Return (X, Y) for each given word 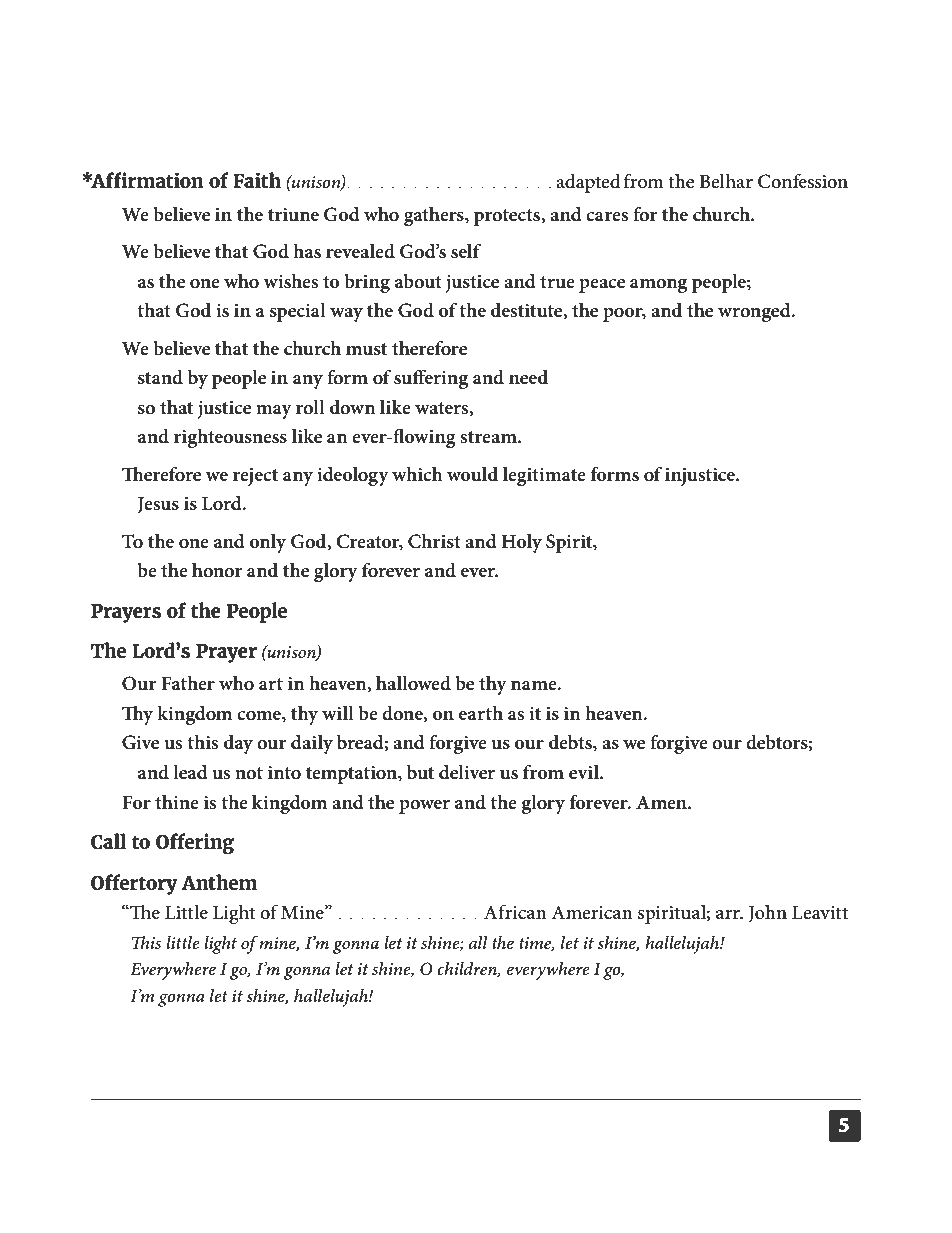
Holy (521, 543)
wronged (755, 312)
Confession (803, 181)
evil (585, 772)
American (592, 912)
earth (481, 713)
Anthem (220, 882)
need (528, 377)
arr (729, 914)
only (268, 543)
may (274, 412)
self (466, 251)
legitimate (544, 476)
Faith (257, 180)
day (238, 744)
